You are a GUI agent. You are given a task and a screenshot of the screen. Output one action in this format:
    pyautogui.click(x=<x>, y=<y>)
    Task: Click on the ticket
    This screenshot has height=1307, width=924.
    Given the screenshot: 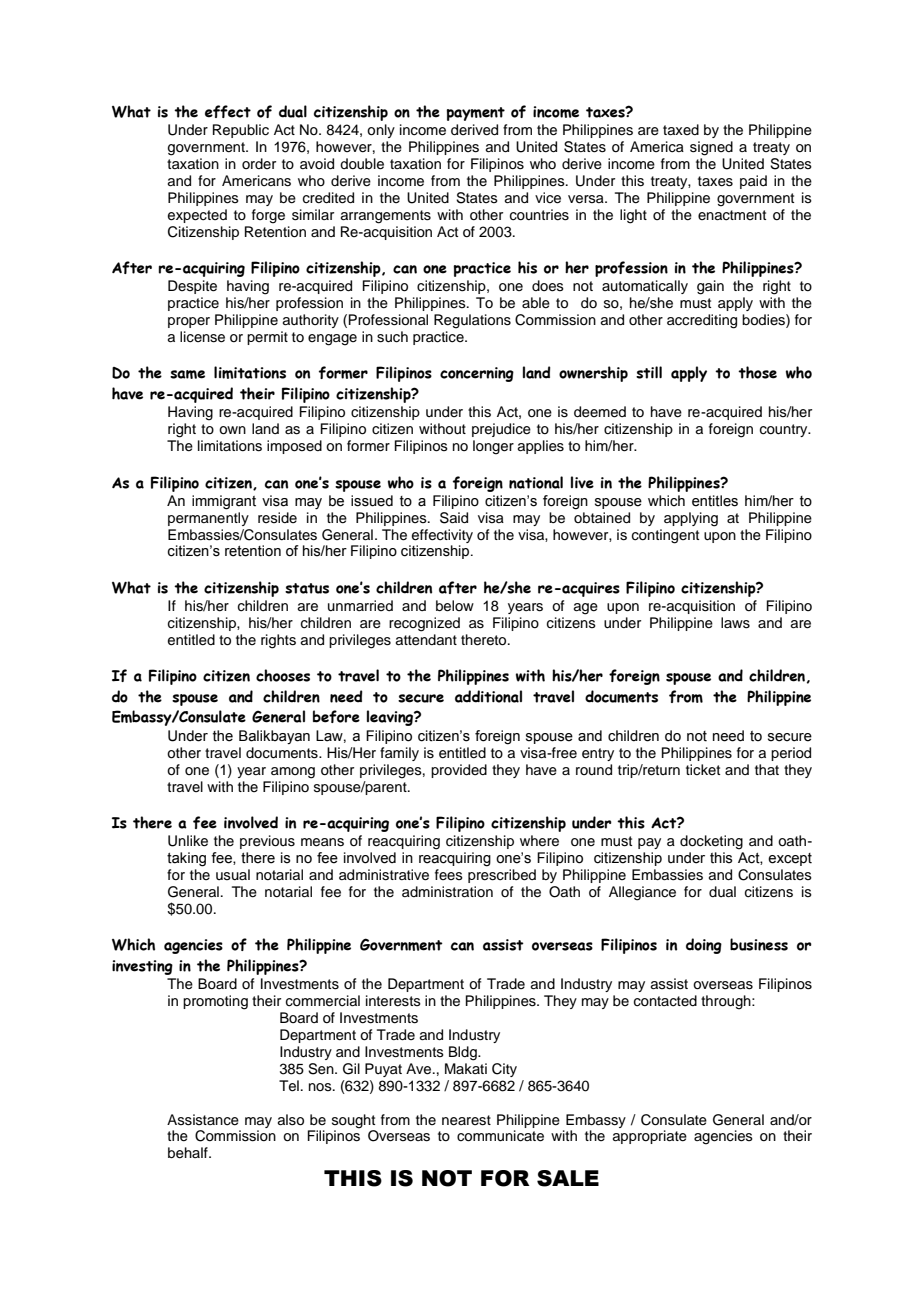 What is the action you would take?
    pyautogui.click(x=703, y=769)
